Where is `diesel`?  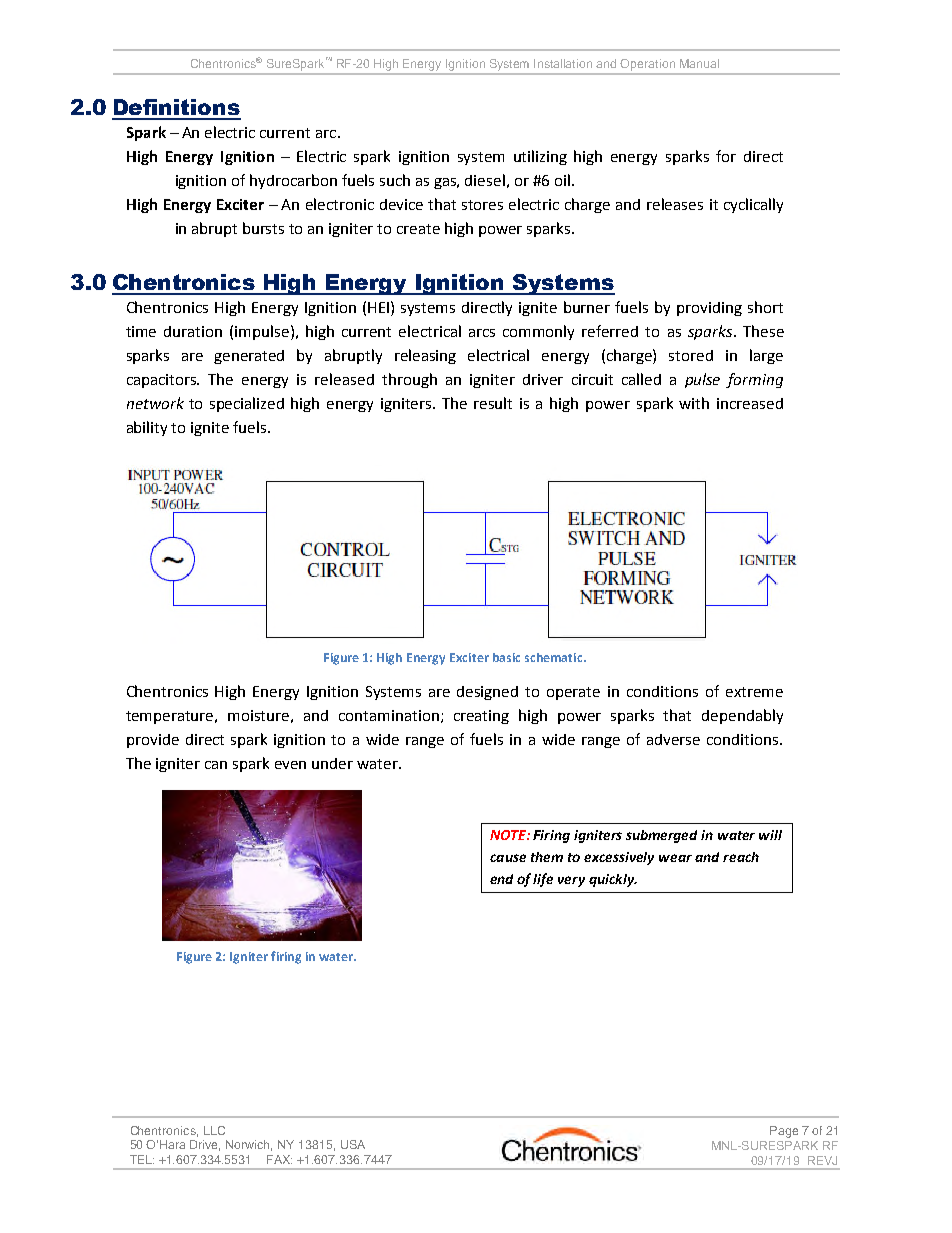 diesel is located at coordinates (485, 180).
